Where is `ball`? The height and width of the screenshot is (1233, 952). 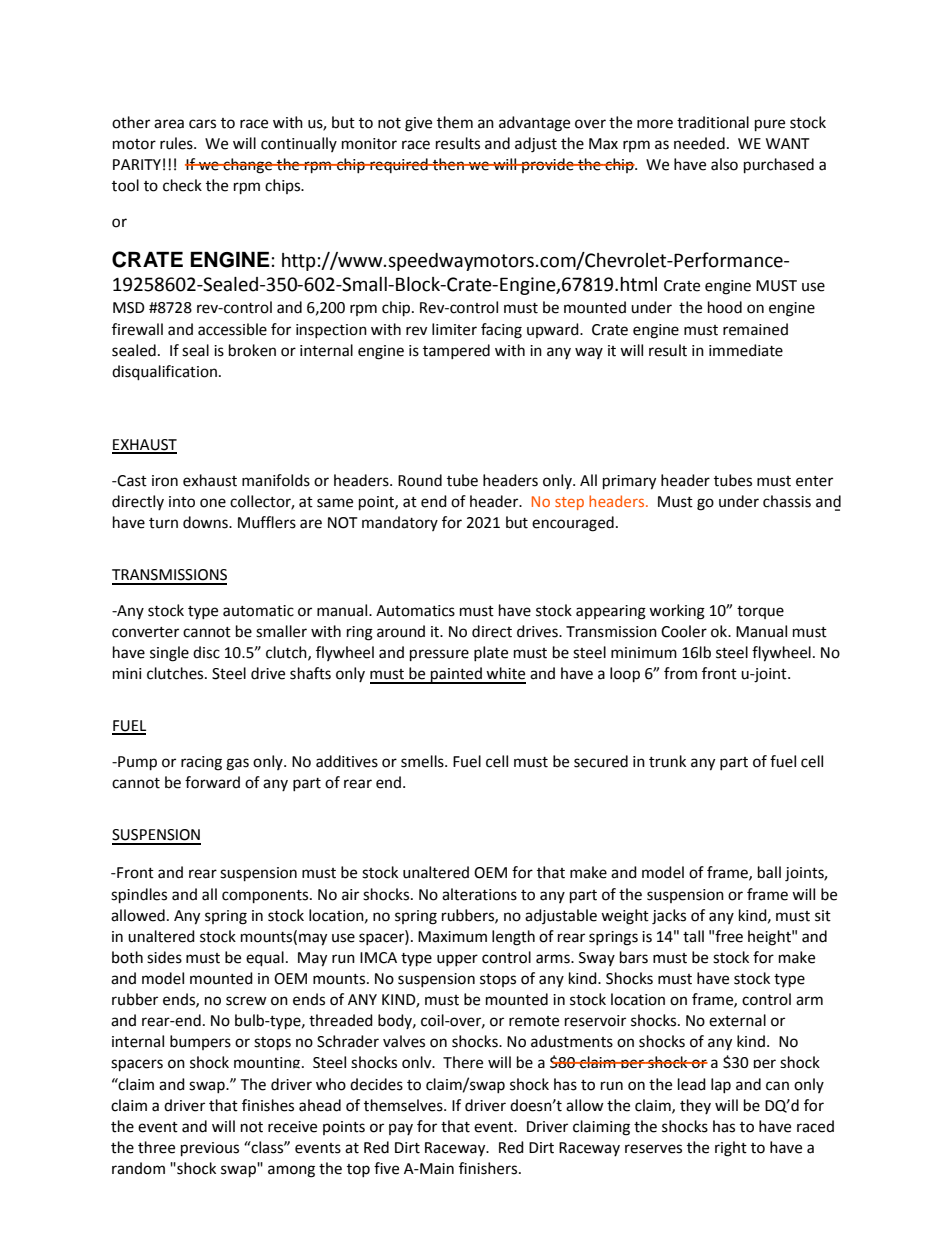
ball is located at coordinates (769, 872).
